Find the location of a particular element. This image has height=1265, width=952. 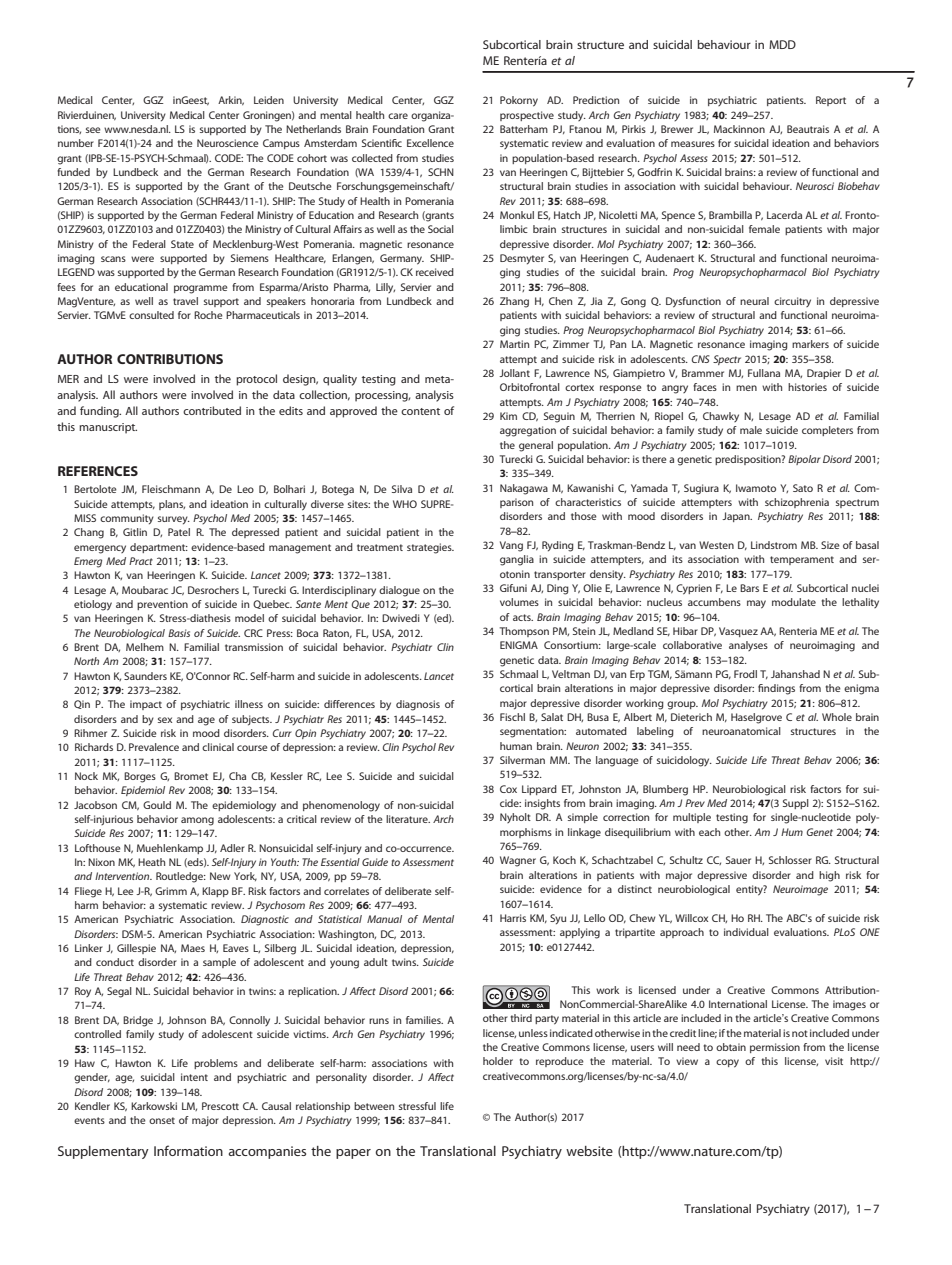

Heath is located at coordinates (151, 862).
